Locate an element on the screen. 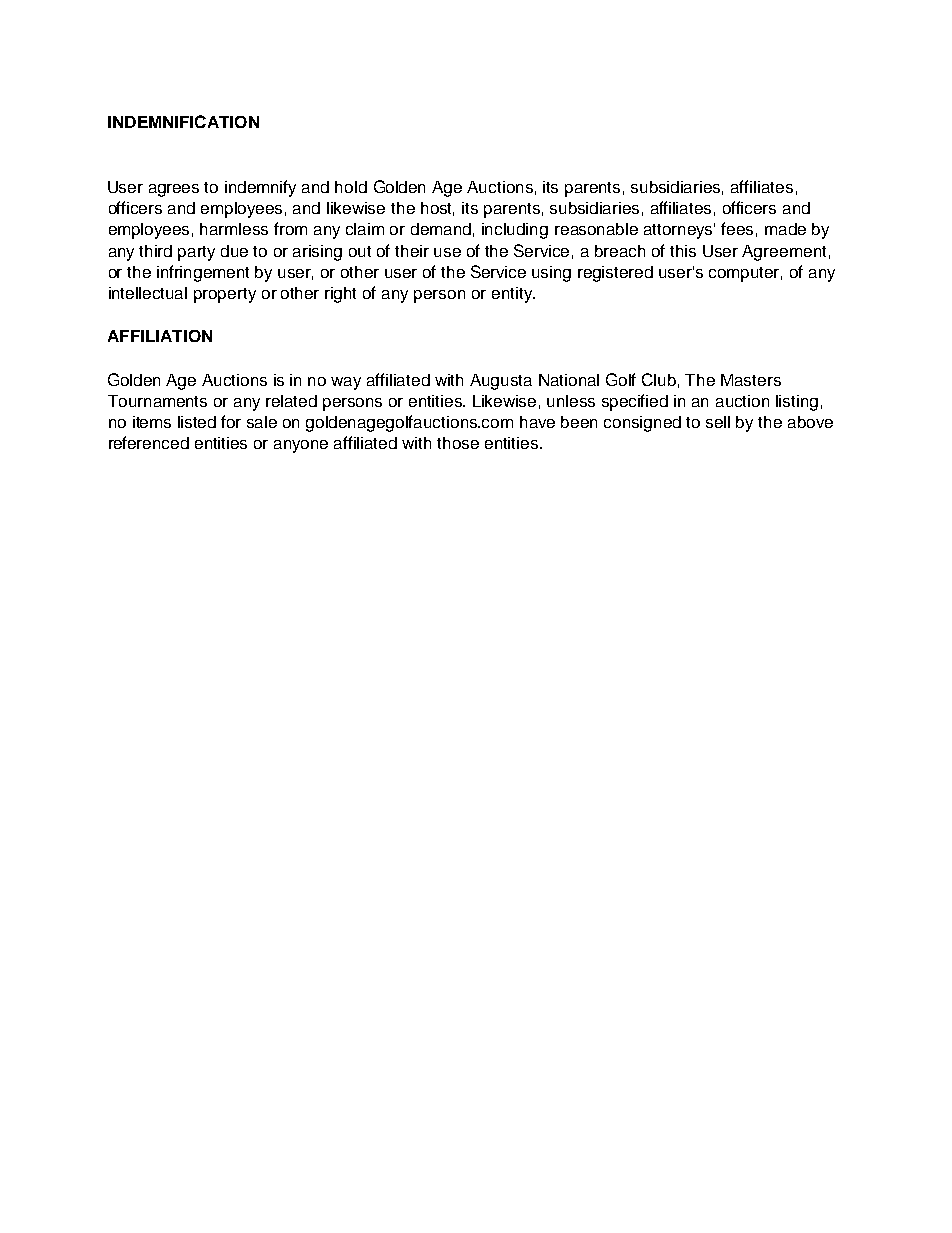 This screenshot has width=952, height=1233. attorneys is located at coordinates (679, 231).
